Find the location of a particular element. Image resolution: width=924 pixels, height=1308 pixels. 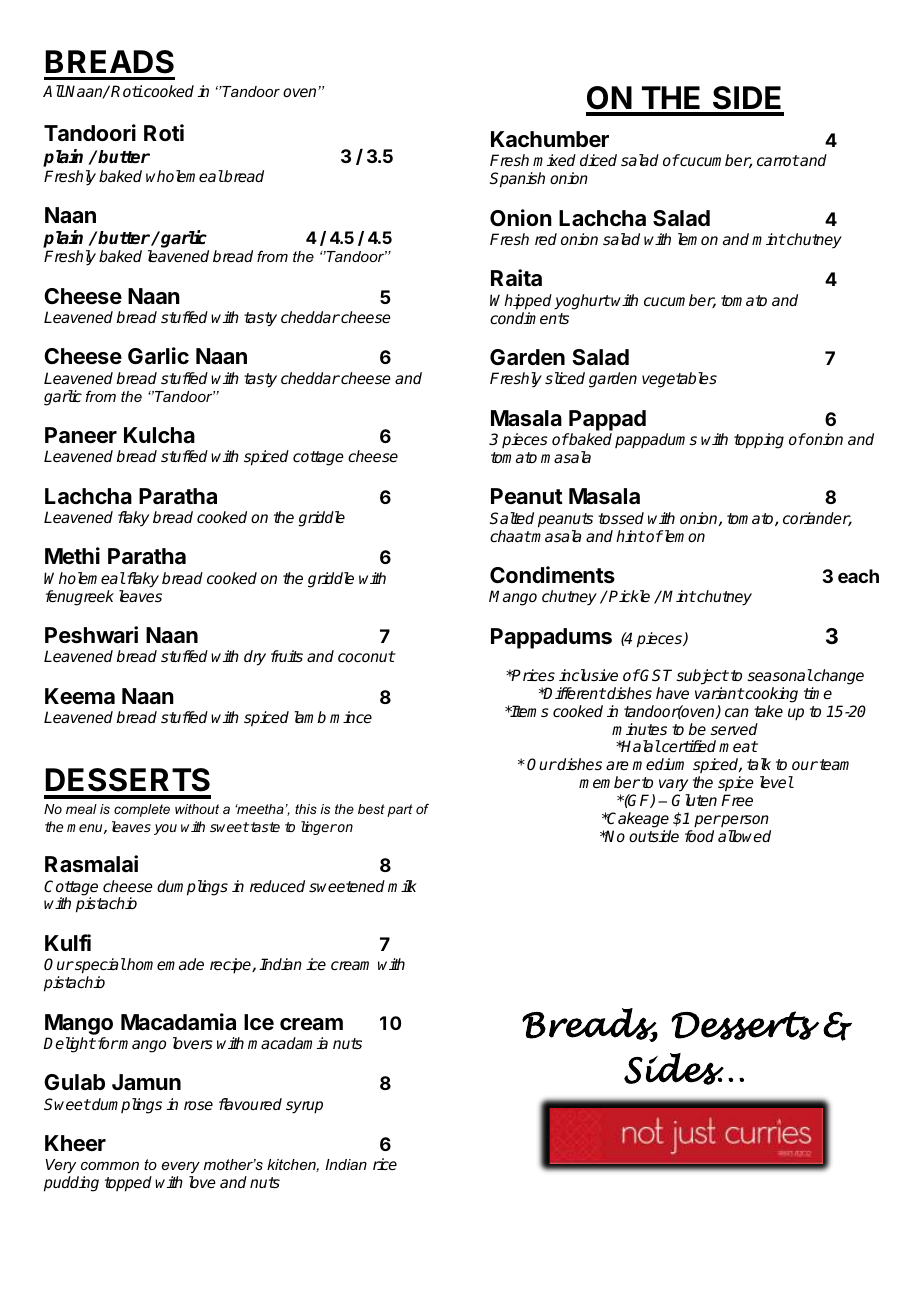

part is located at coordinates (400, 810).
